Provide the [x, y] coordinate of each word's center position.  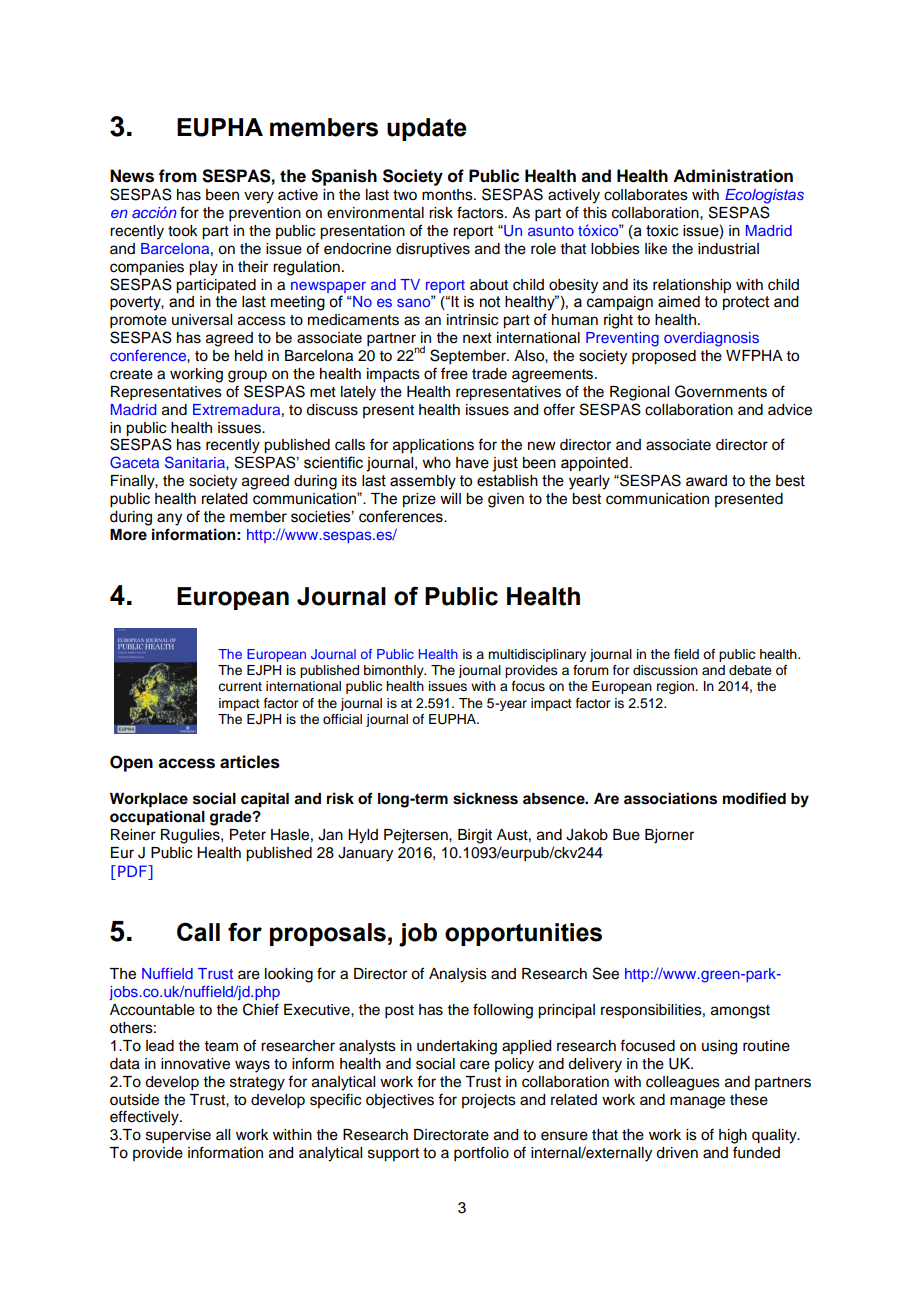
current [240, 687]
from [178, 176]
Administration [733, 176]
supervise [178, 1136]
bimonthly [395, 671]
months [448, 195]
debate [750, 670]
